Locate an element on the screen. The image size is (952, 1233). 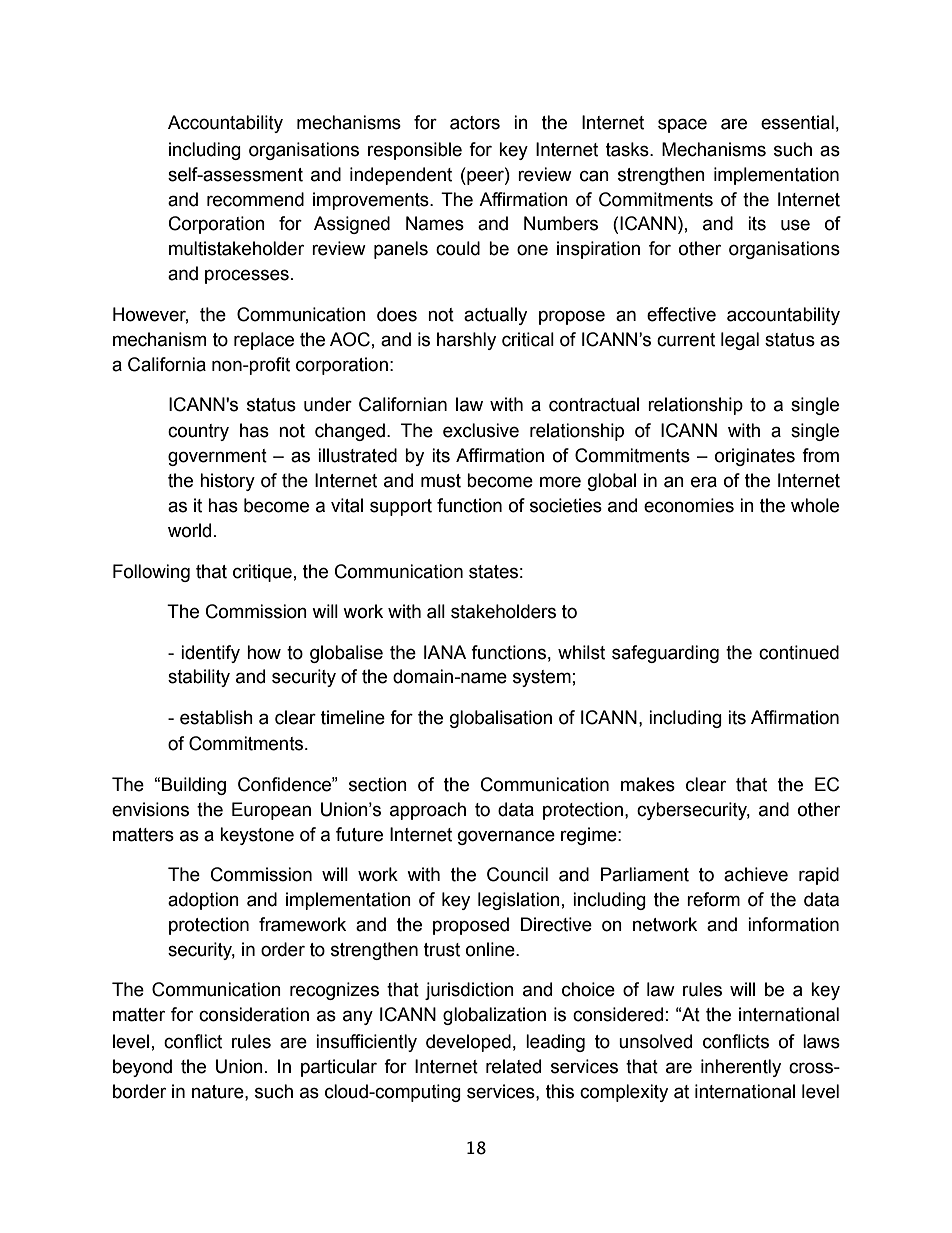
replace is located at coordinates (264, 341).
